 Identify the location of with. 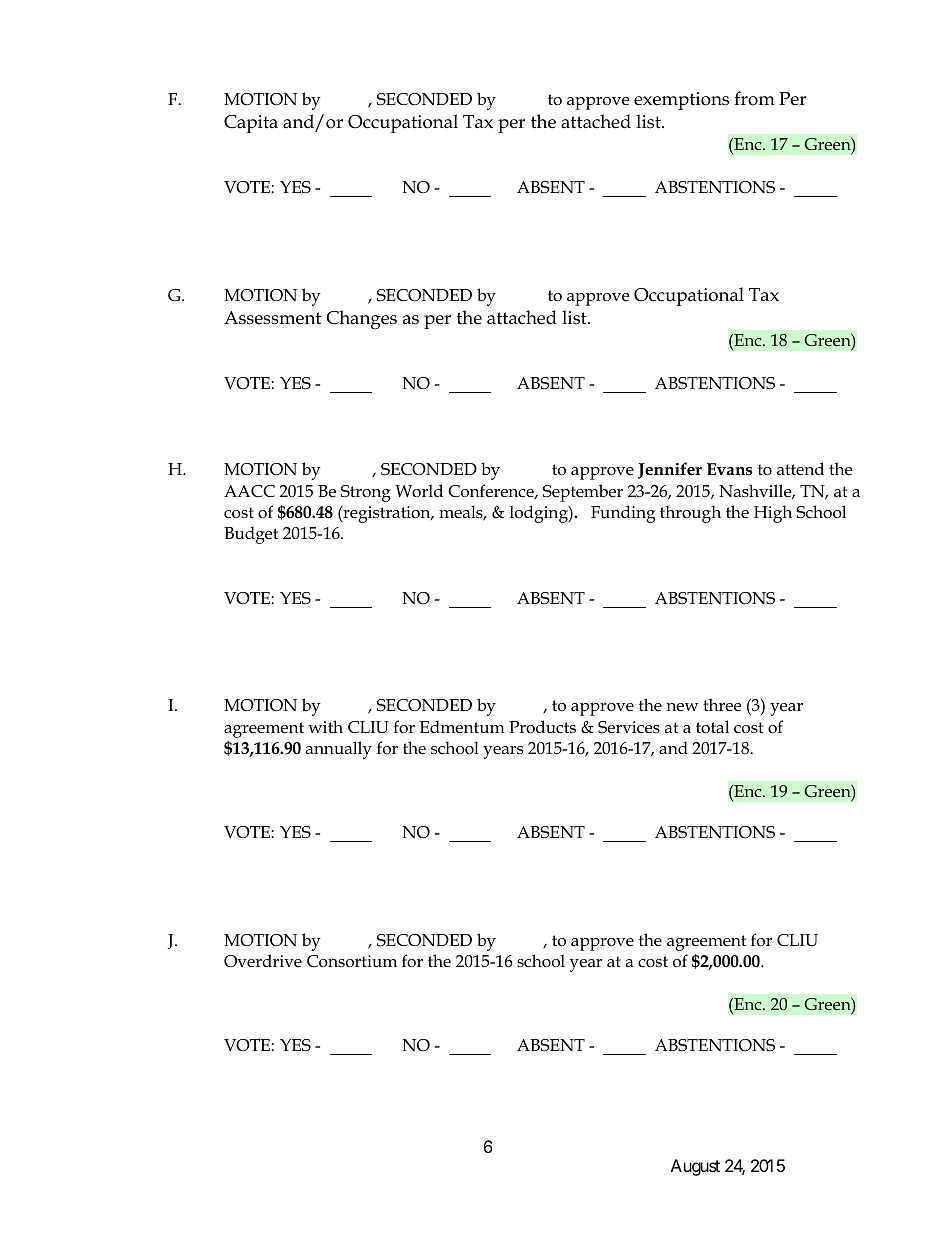
(325, 726).
